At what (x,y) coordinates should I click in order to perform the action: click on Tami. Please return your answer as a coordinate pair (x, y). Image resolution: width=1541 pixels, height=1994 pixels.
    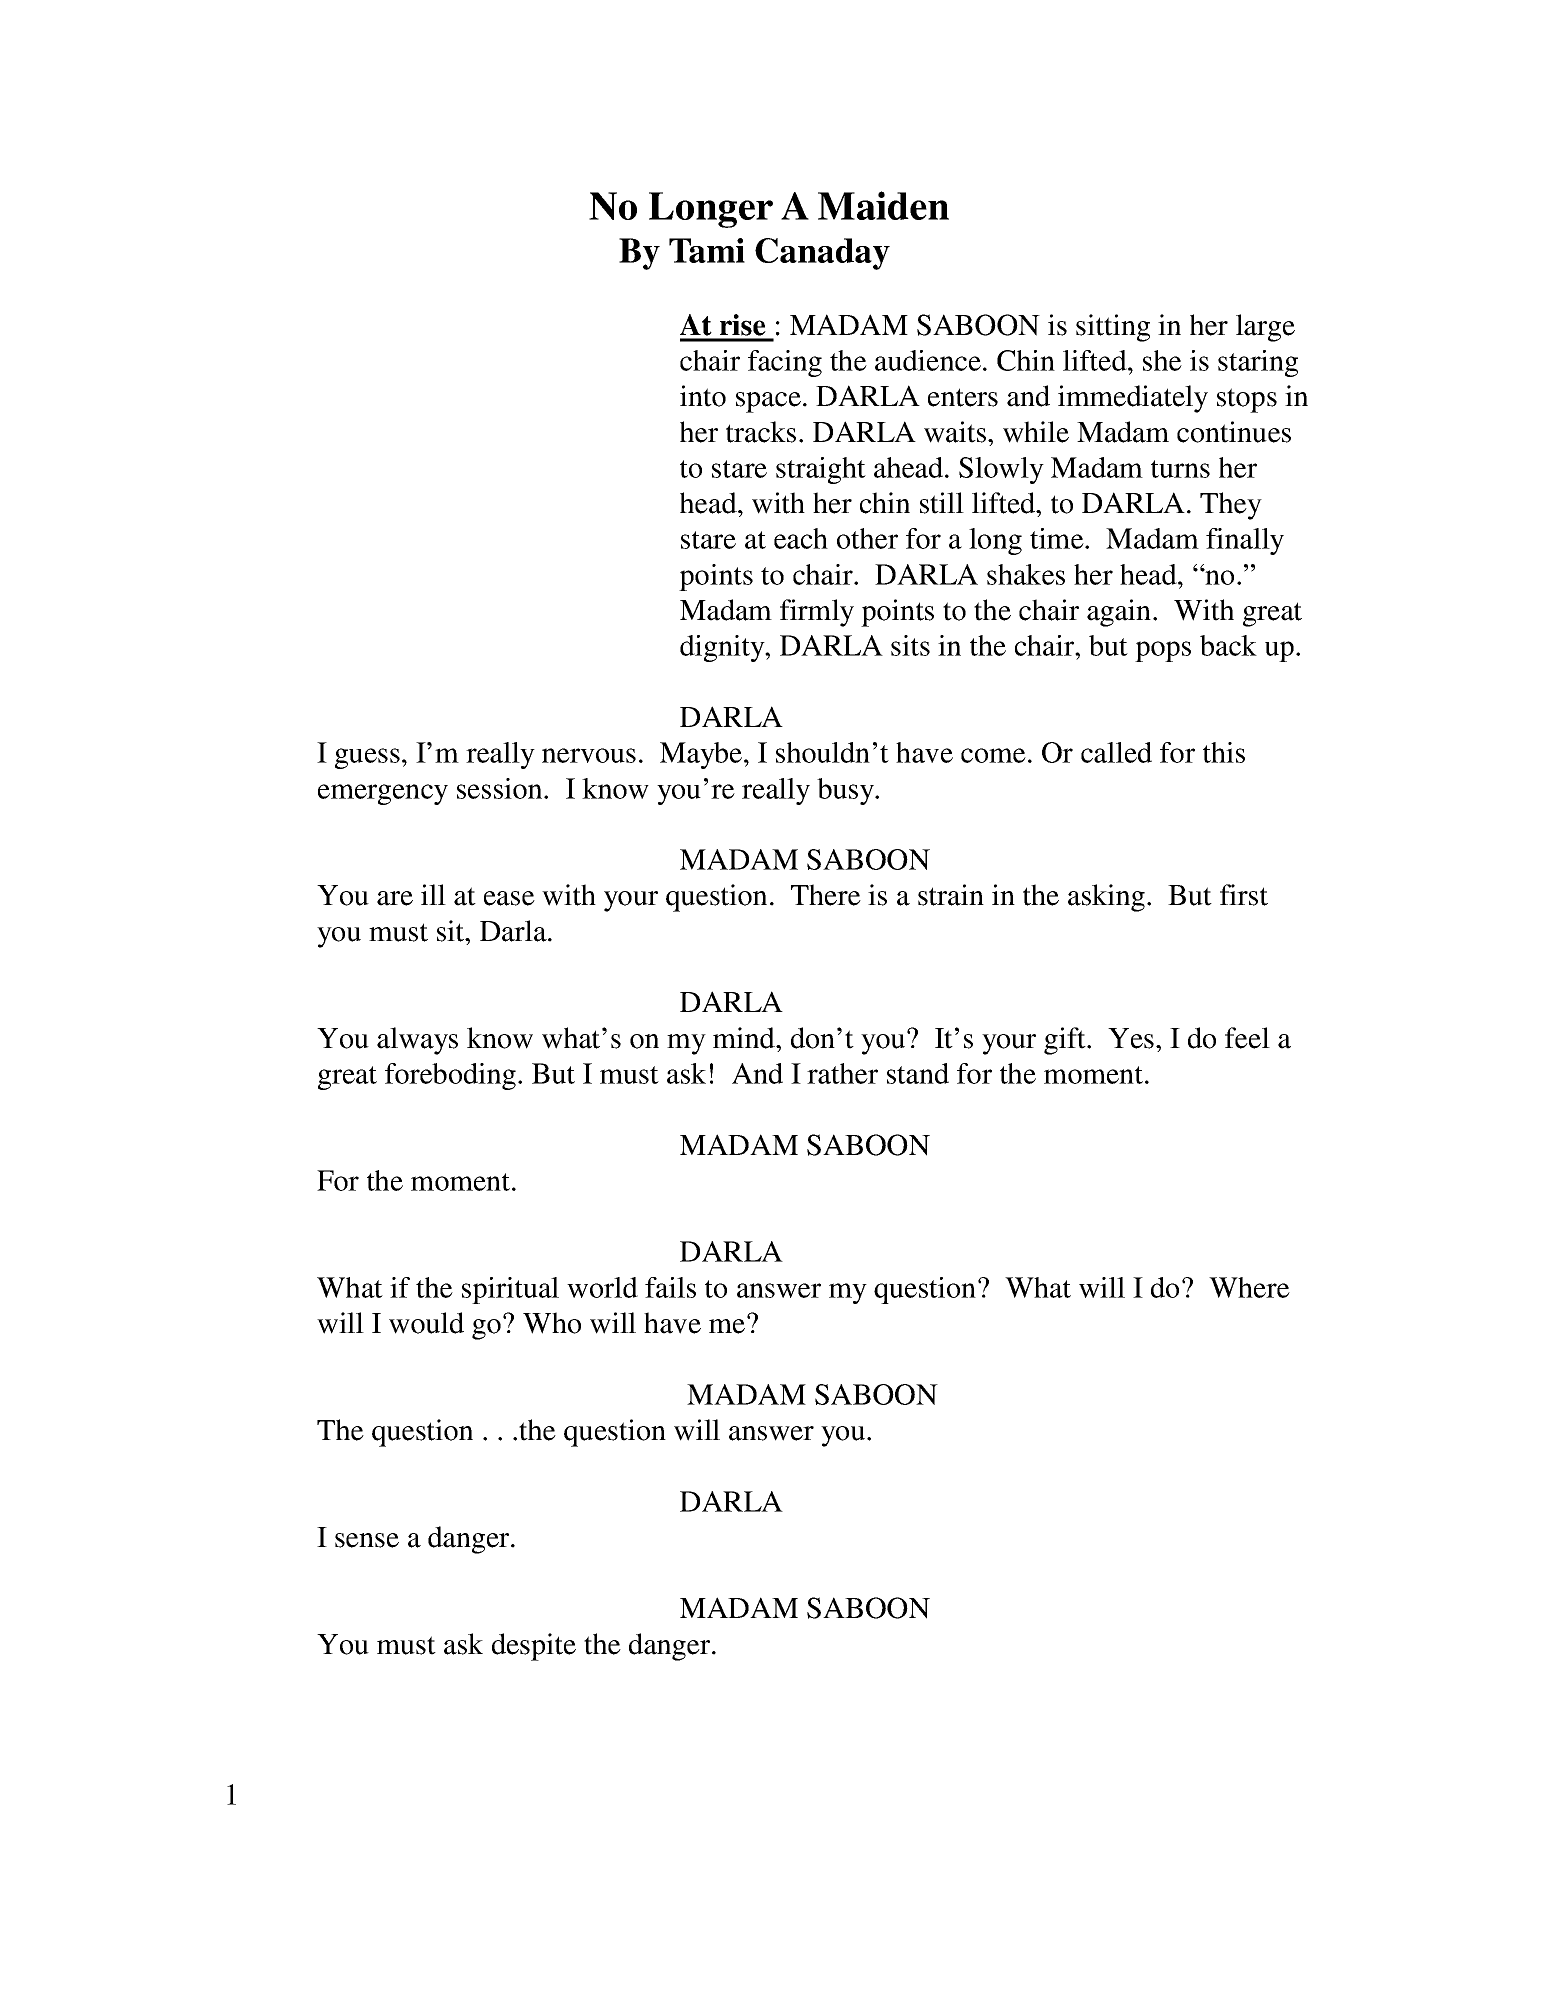
    Looking at the image, I should click on (707, 250).
